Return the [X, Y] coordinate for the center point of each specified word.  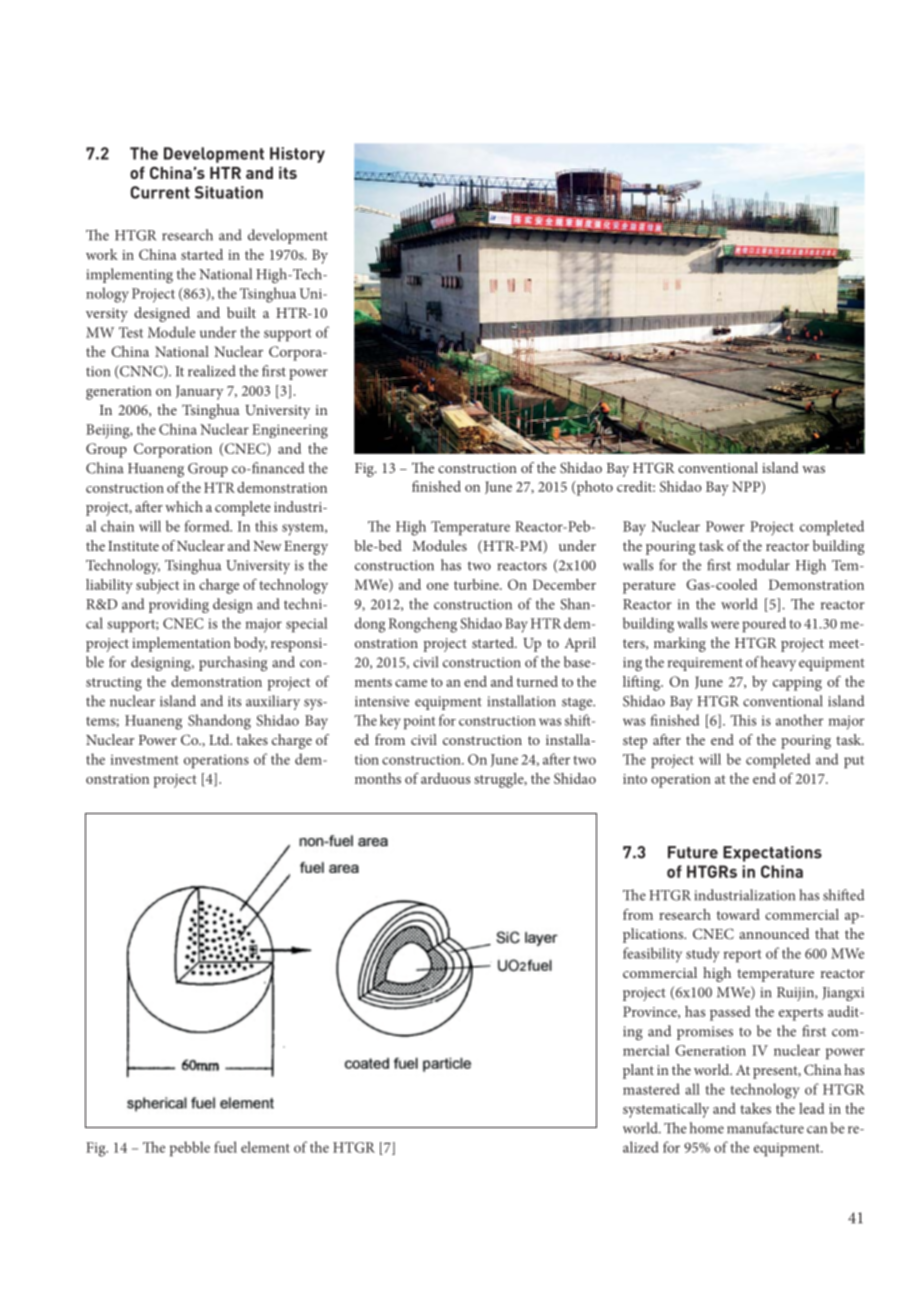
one [438, 586]
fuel [225, 1147]
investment [144, 759]
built [241, 312]
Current [160, 192]
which [184, 506]
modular [763, 565]
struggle [500, 780]
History [297, 155]
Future [693, 852]
